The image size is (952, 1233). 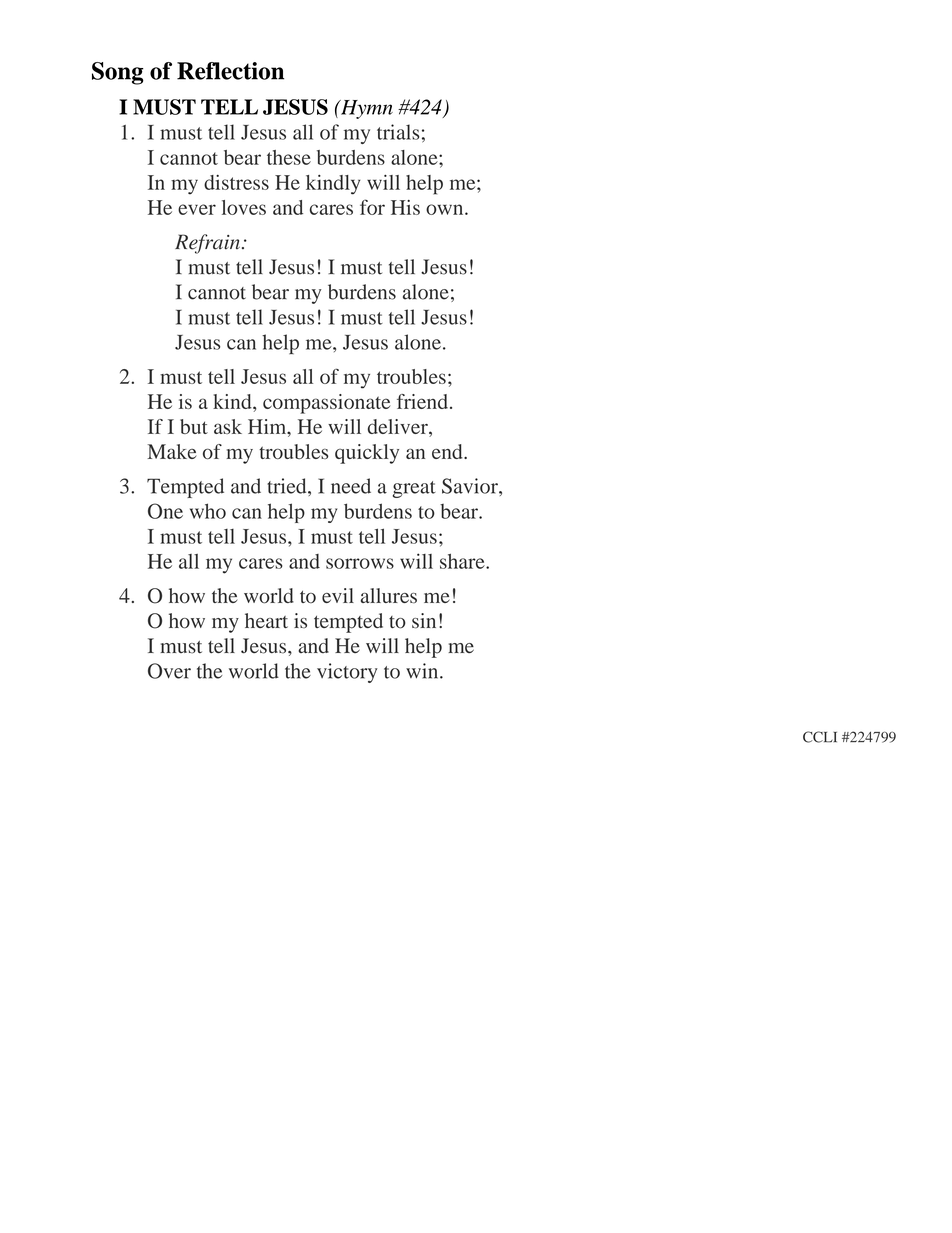 What do you see at coordinates (208, 511) in the screenshot?
I see `who` at bounding box center [208, 511].
